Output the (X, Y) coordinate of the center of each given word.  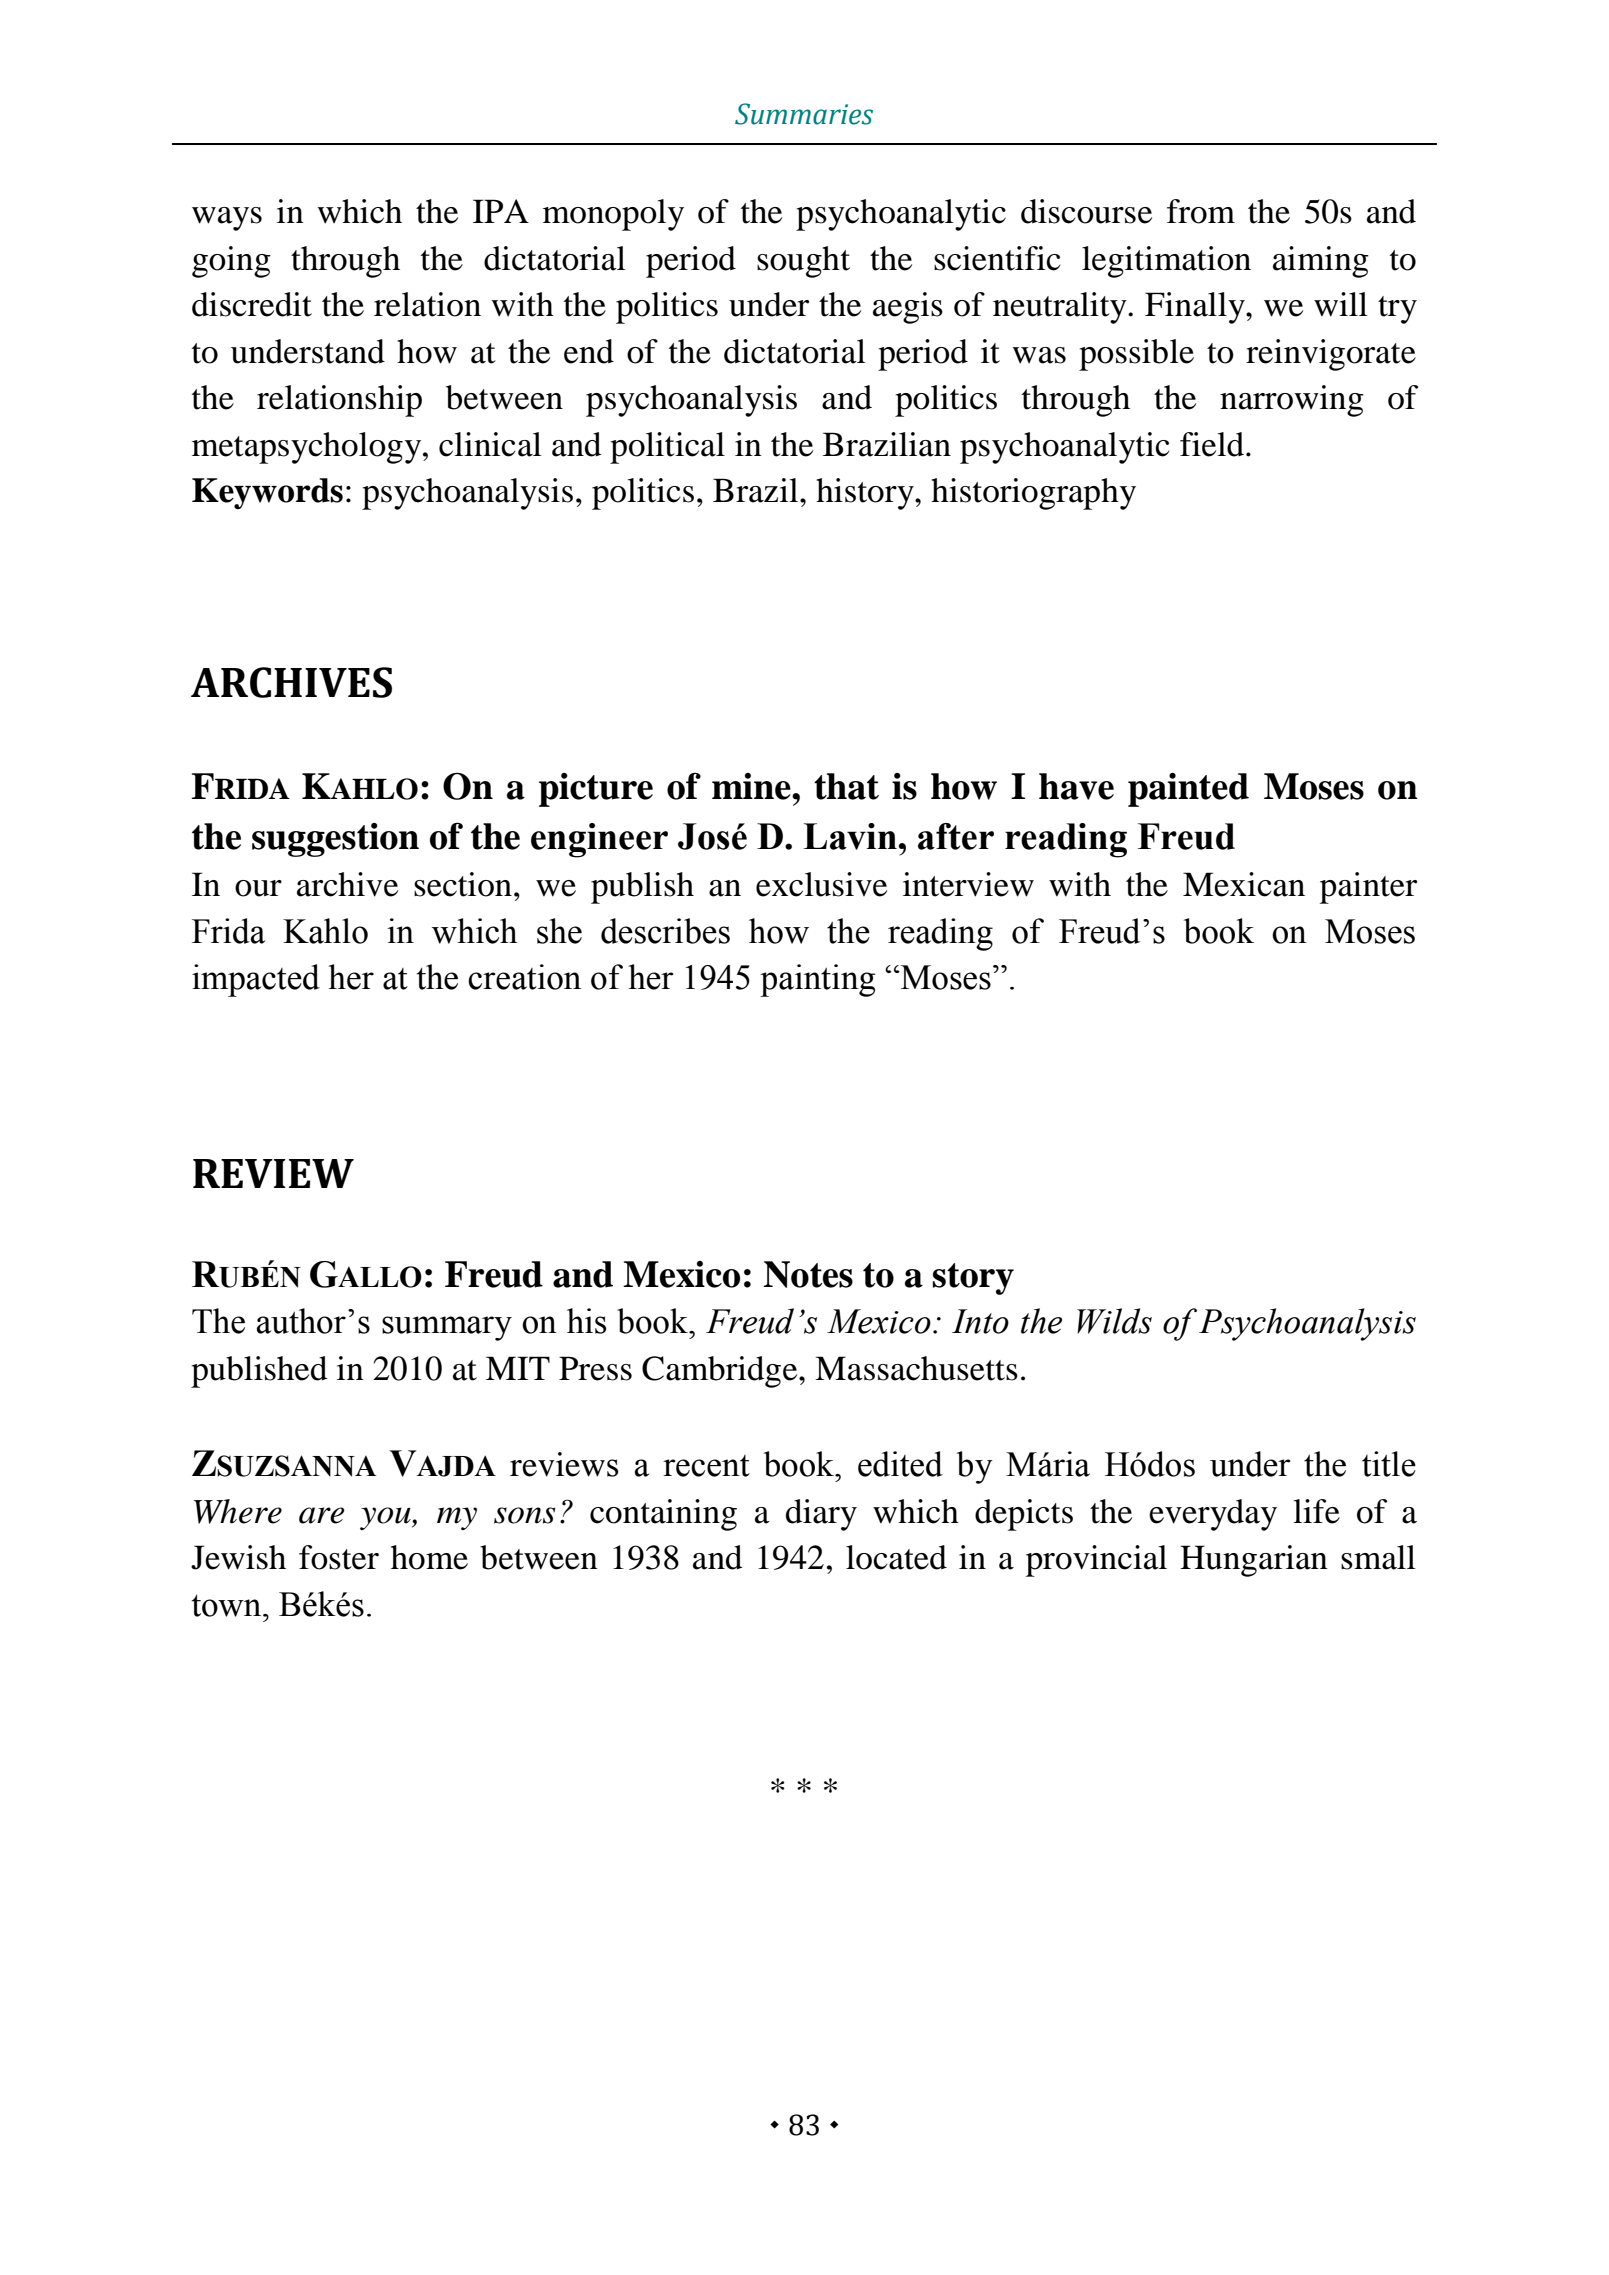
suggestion (335, 840)
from (1201, 211)
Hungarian (1254, 1561)
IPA (501, 211)
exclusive (821, 884)
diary (821, 1515)
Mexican (1244, 884)
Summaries (804, 114)
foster (339, 1557)
